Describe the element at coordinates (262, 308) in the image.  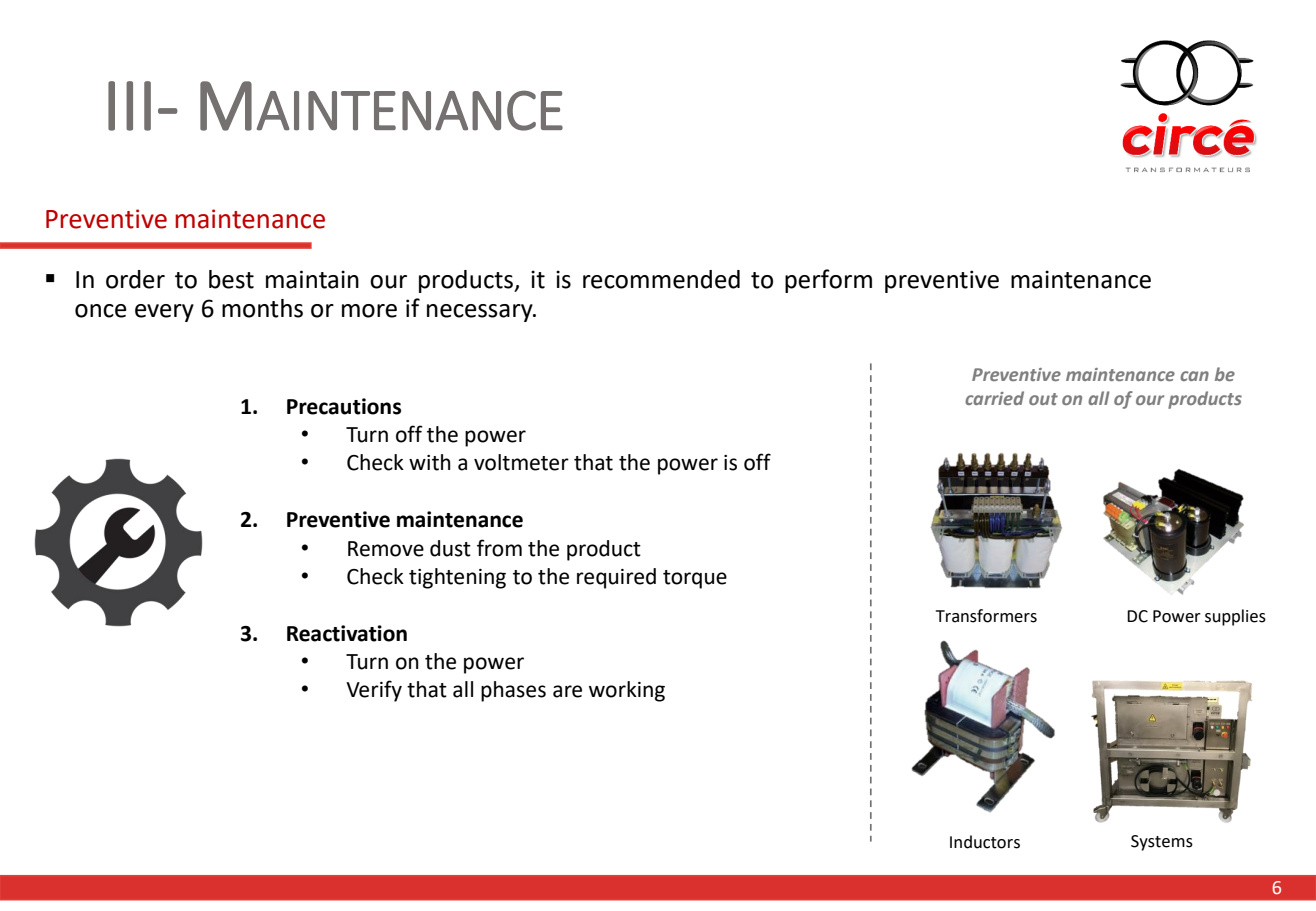
I see `months` at that location.
